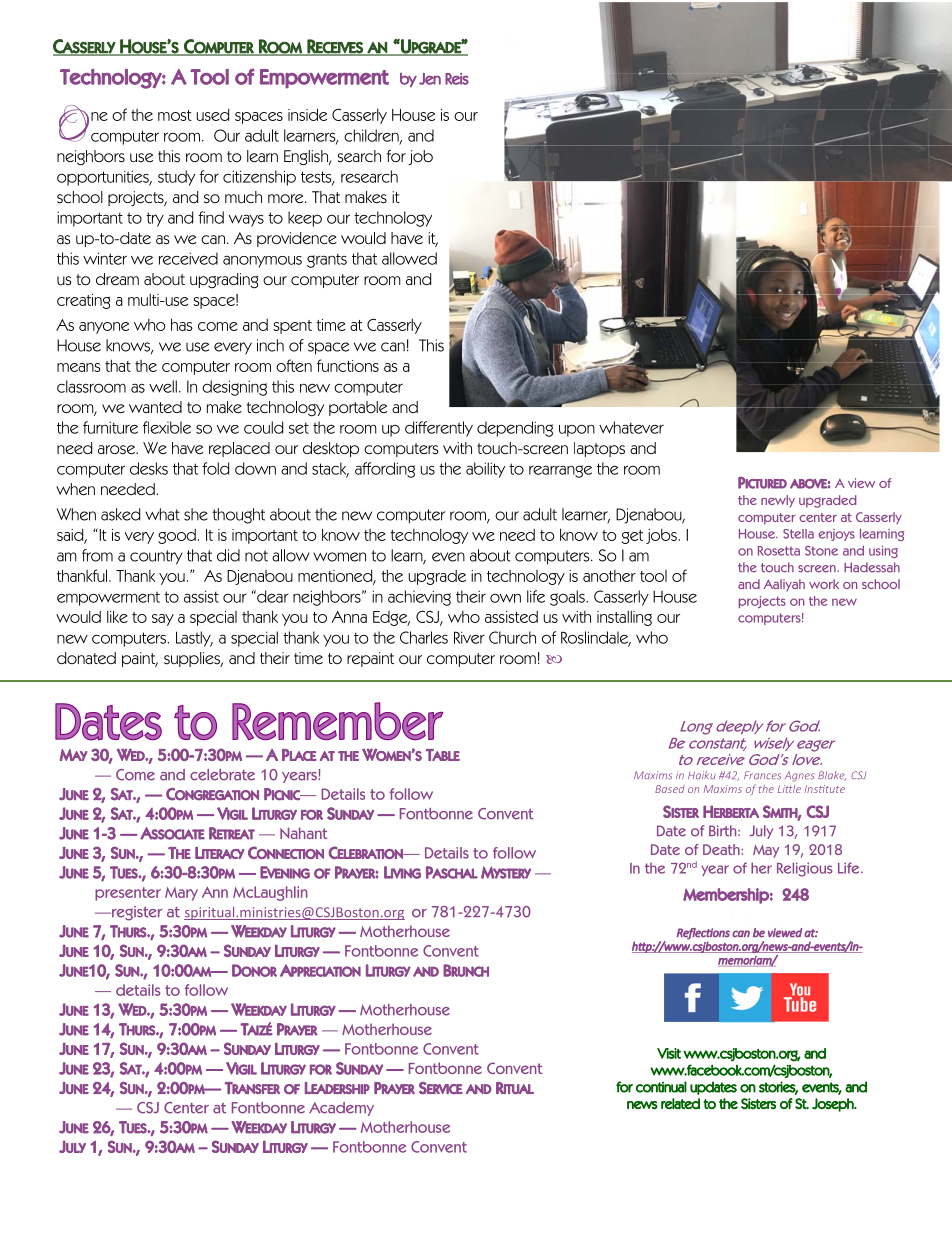 The width and height of the document is (952, 1233). What do you see at coordinates (175, 115) in the document?
I see `most` at bounding box center [175, 115].
